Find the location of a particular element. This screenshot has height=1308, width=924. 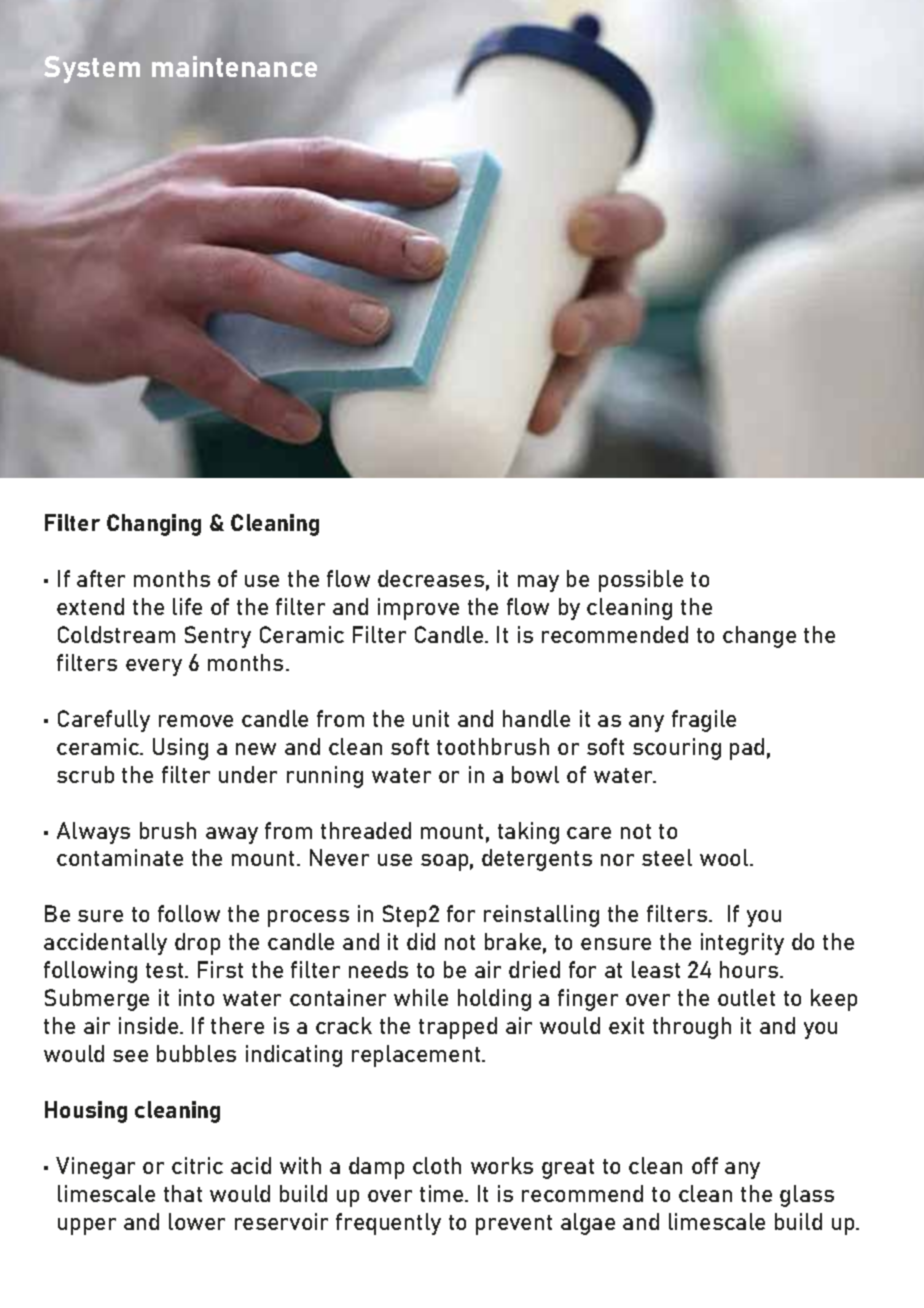

time is located at coordinates (443, 1193).
